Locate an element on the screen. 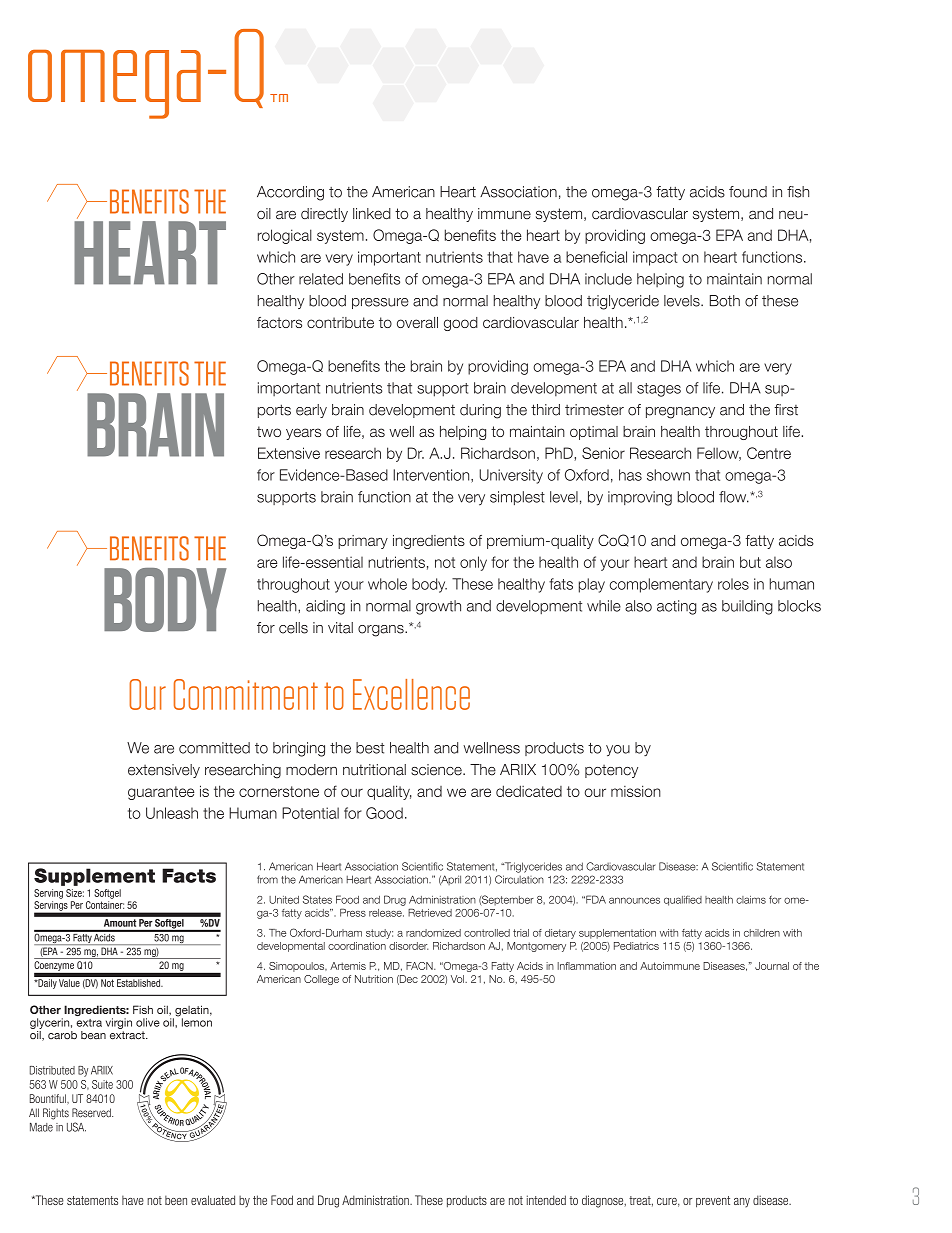  According is located at coordinates (290, 193).
